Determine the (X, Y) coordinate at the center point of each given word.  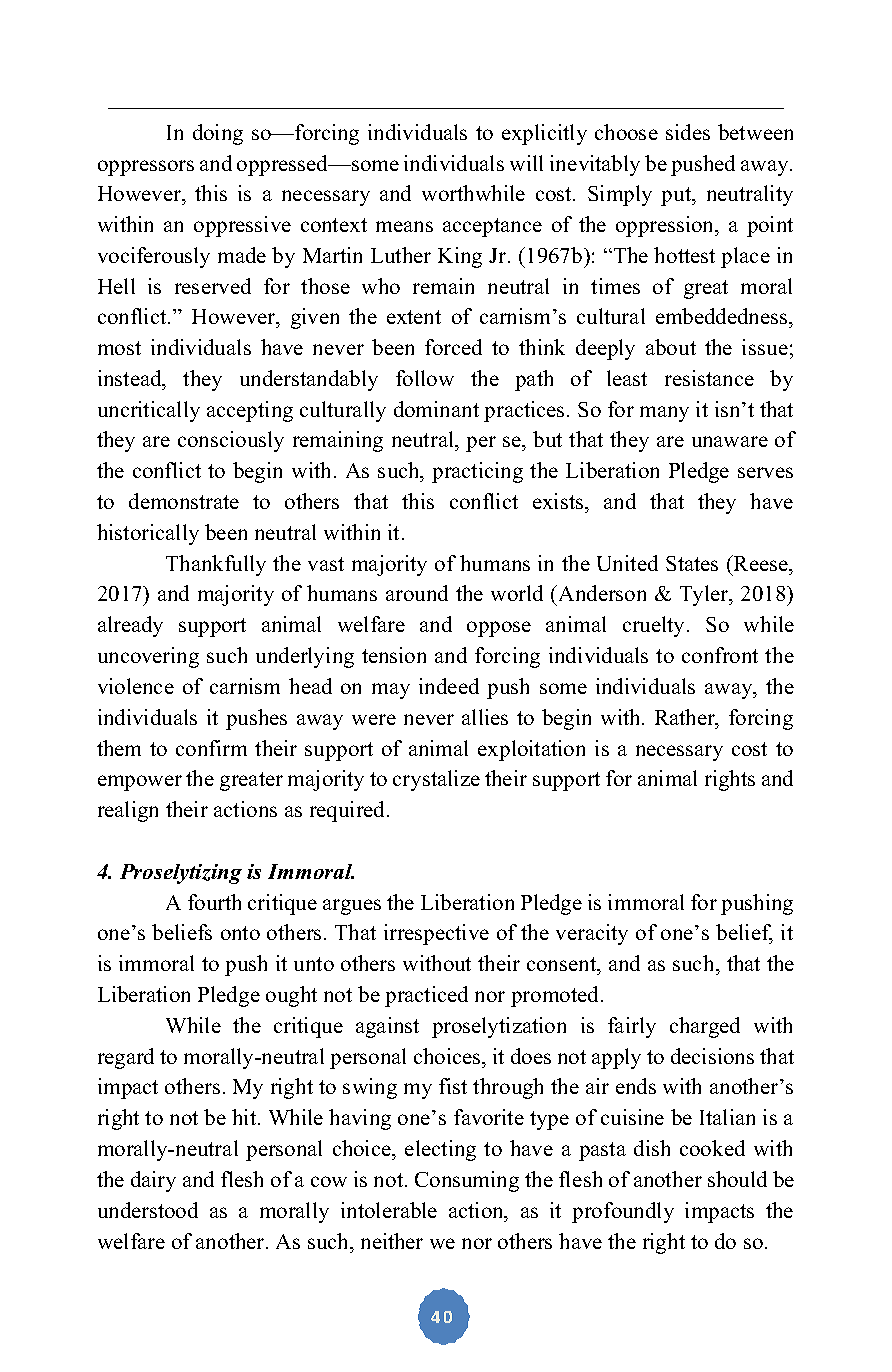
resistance (709, 378)
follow (425, 378)
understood (148, 1210)
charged (705, 1027)
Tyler (705, 595)
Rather (686, 717)
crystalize (436, 780)
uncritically (149, 411)
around (417, 593)
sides (688, 132)
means (404, 226)
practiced (426, 996)
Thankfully (216, 565)
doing (218, 134)
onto (240, 933)
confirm (211, 748)
